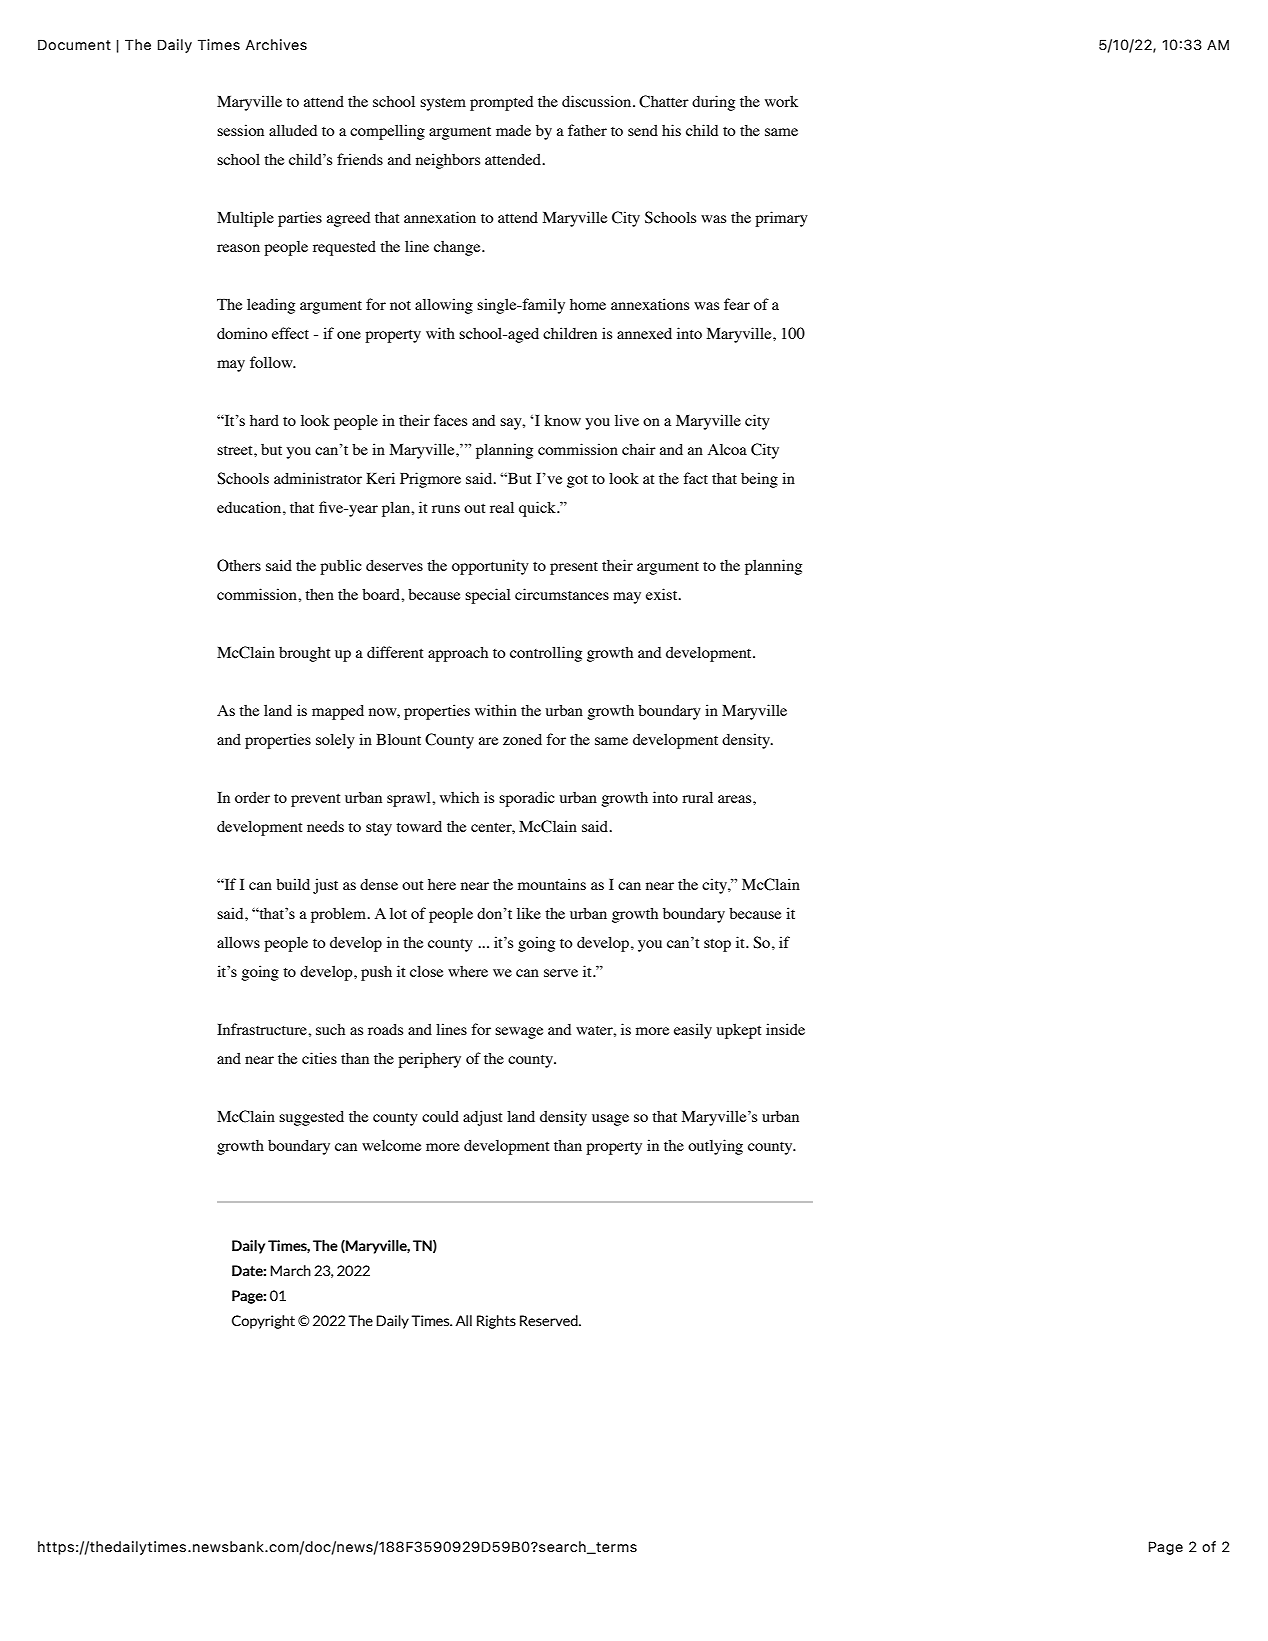 The height and width of the screenshot is (1641, 1268). Describe the element at coordinates (236, 450) in the screenshot. I see `street` at that location.
